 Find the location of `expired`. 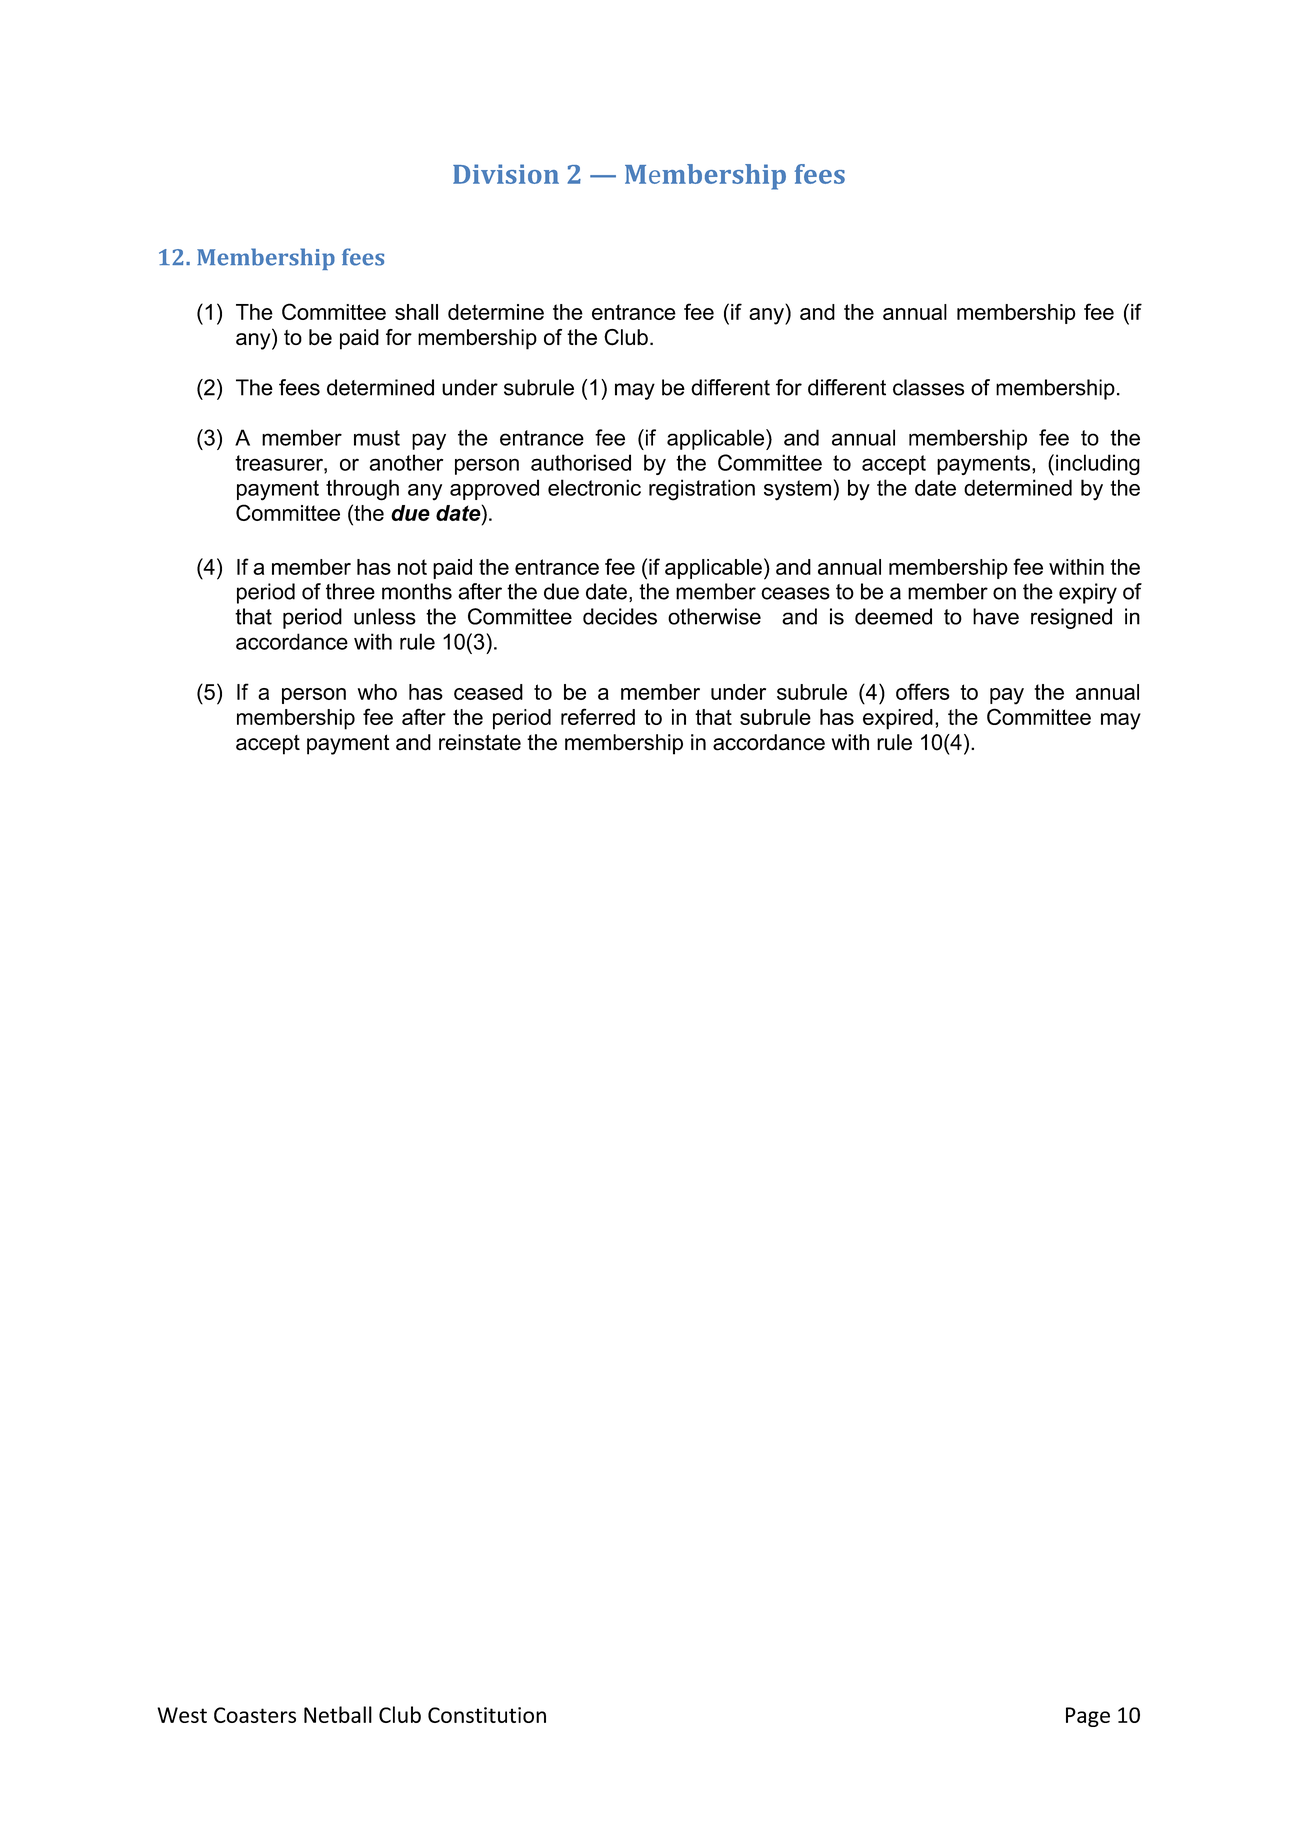

expired is located at coordinates (898, 719).
